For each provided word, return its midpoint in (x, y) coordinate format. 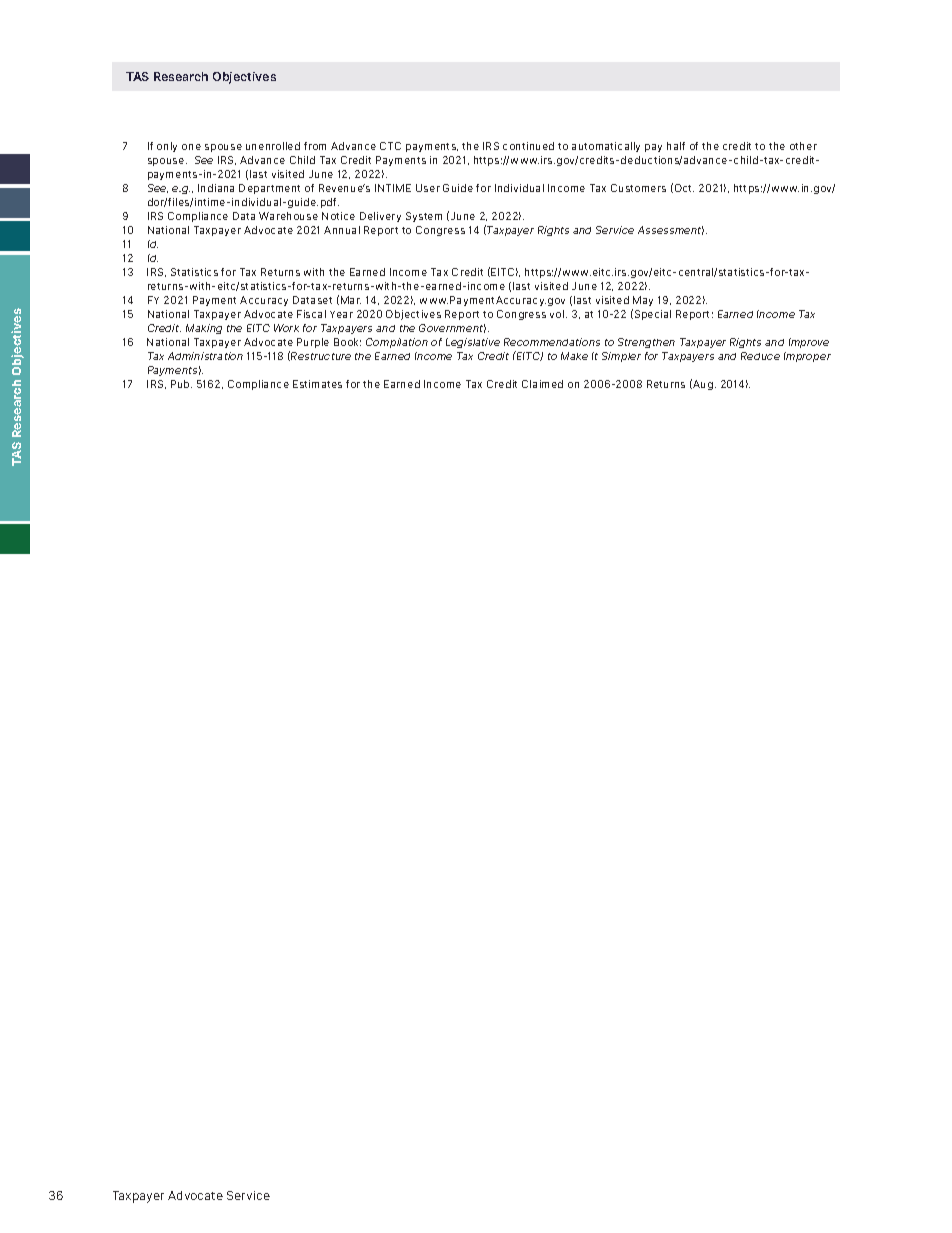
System (424, 217)
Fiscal (311, 314)
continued (528, 146)
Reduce (760, 356)
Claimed (542, 384)
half (676, 146)
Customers (638, 188)
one (191, 147)
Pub (181, 384)
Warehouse (288, 216)
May (643, 301)
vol (558, 314)
